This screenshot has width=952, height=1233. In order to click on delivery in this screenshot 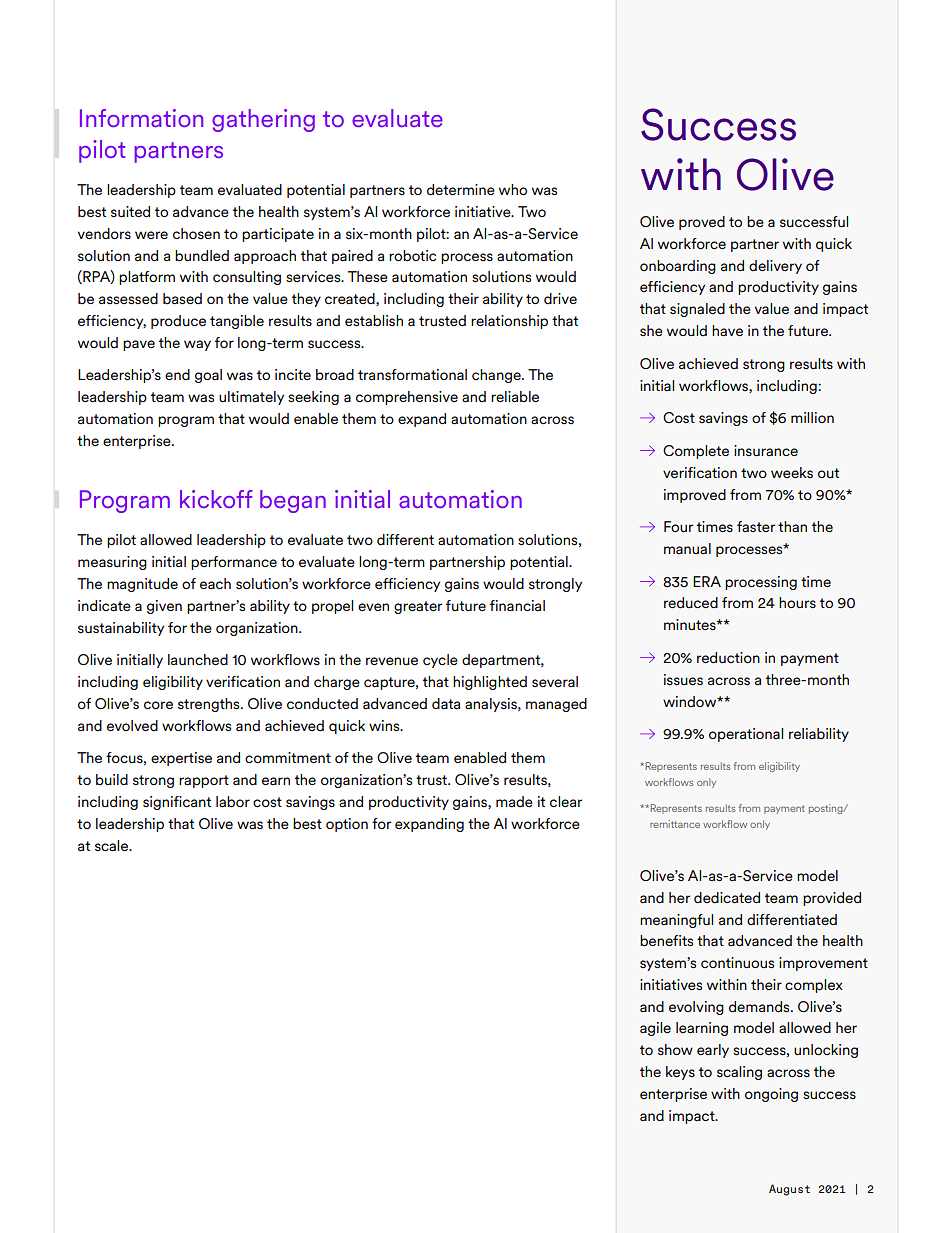, I will do `click(775, 267)`.
